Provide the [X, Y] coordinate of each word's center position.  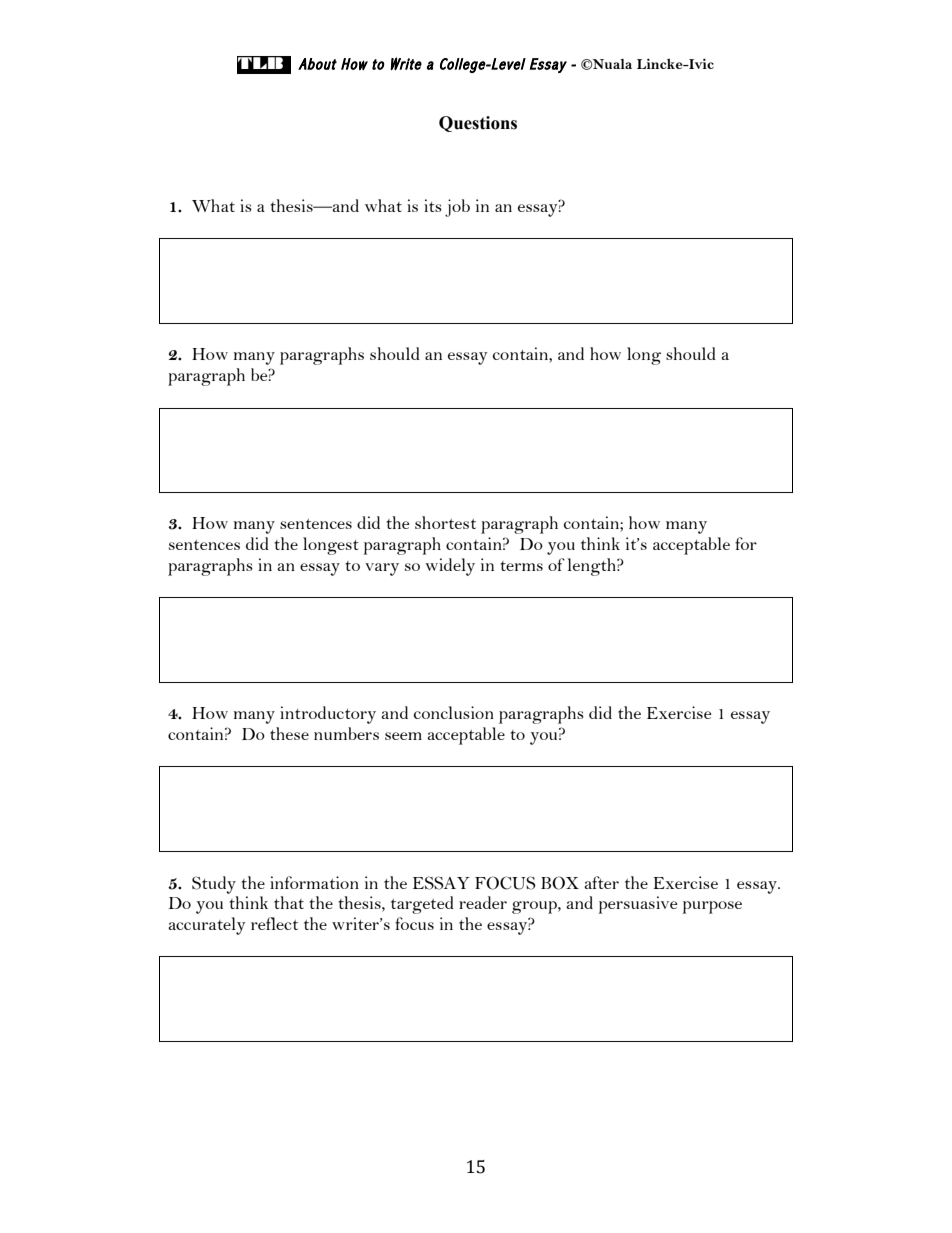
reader [483, 902]
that [289, 902]
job [457, 208]
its [433, 205]
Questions [478, 124]
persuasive [638, 905]
